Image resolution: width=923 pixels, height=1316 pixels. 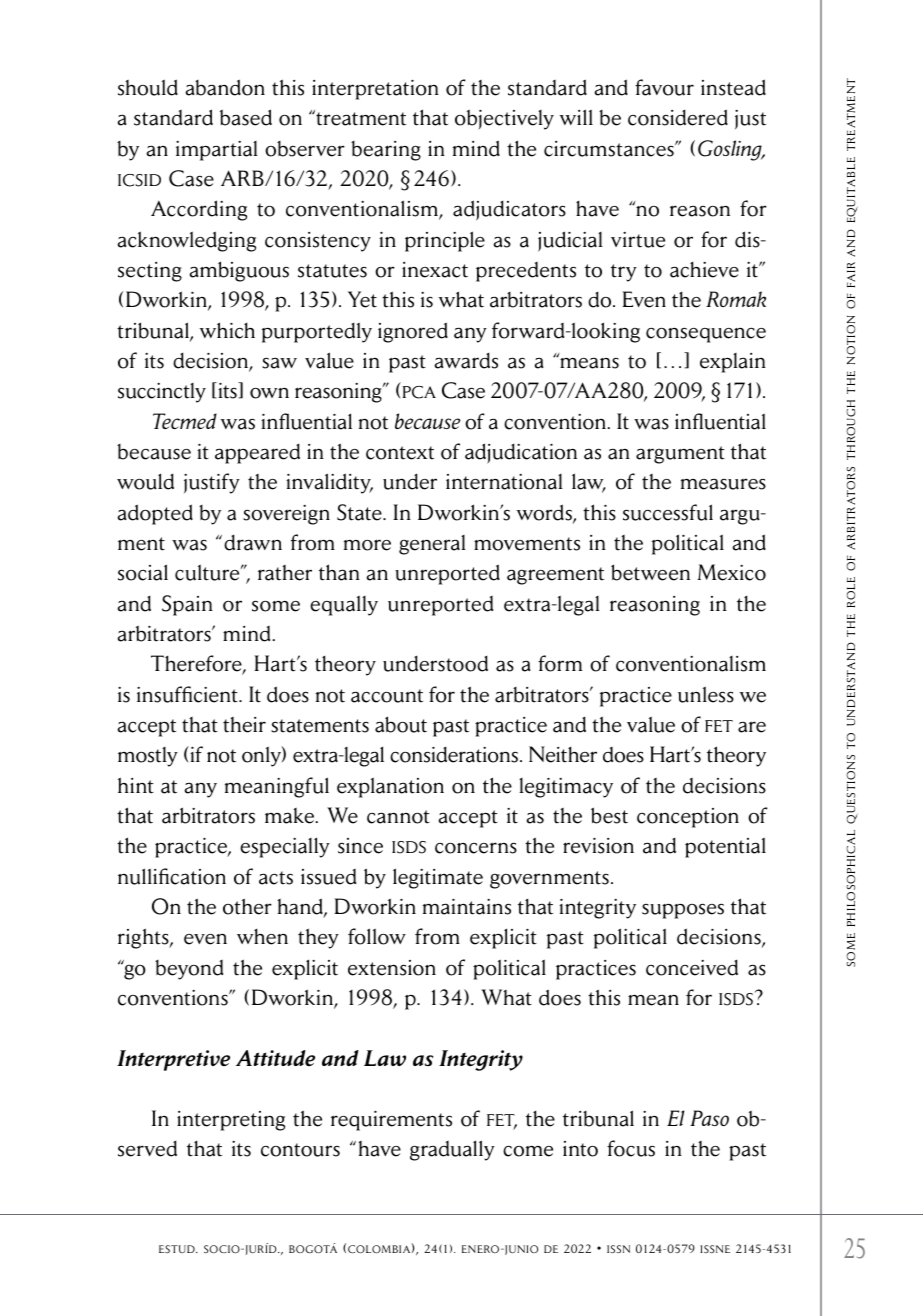 What do you see at coordinates (231, 1121) in the screenshot?
I see `interpreting` at bounding box center [231, 1121].
